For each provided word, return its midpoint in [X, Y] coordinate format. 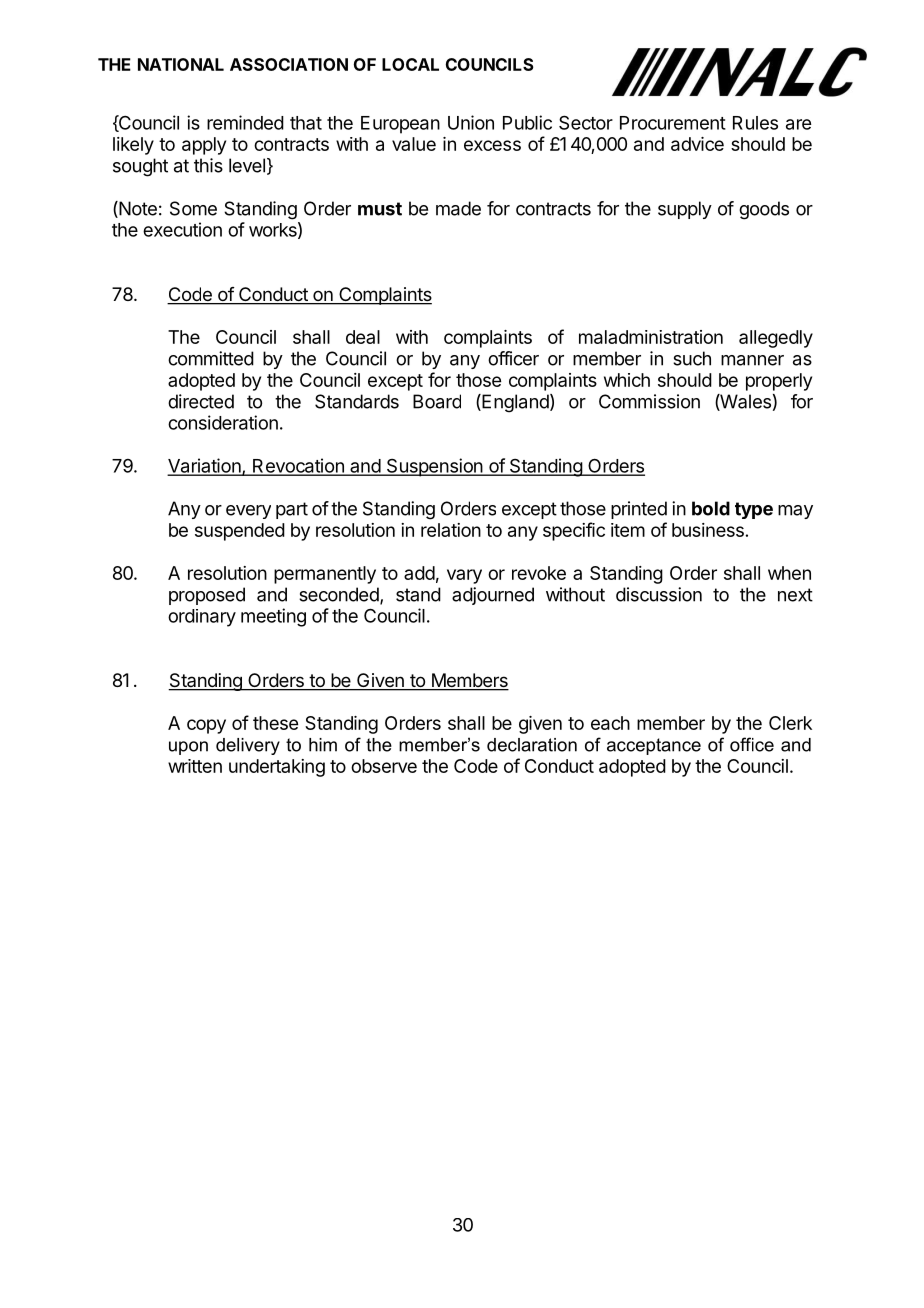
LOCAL [410, 64]
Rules [755, 123]
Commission [649, 401]
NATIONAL [181, 64]
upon [188, 748]
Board [437, 401]
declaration [532, 745]
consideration [223, 422]
